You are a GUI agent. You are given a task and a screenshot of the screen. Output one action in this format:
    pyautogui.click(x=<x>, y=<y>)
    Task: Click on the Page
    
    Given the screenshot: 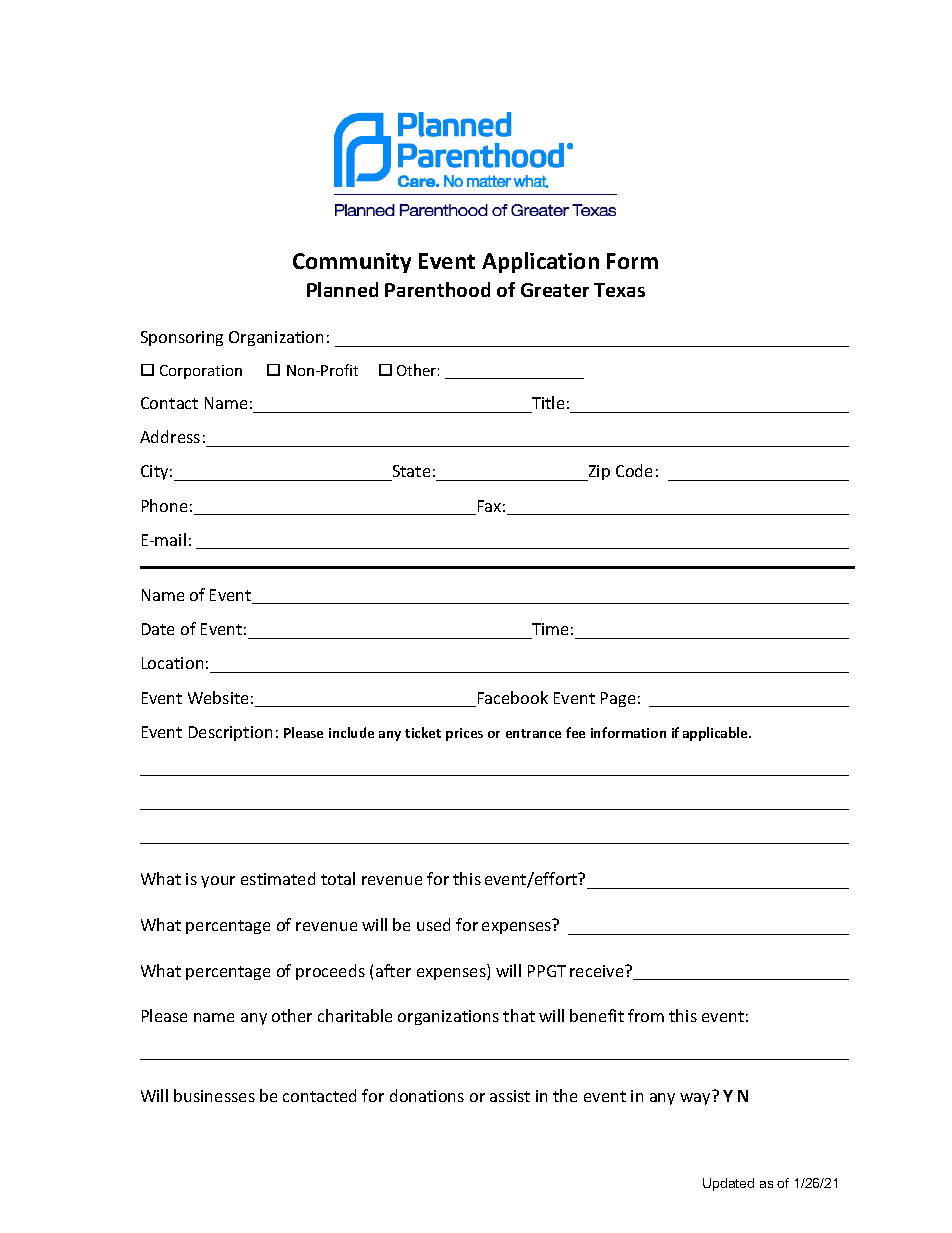 What is the action you would take?
    pyautogui.click(x=618, y=699)
